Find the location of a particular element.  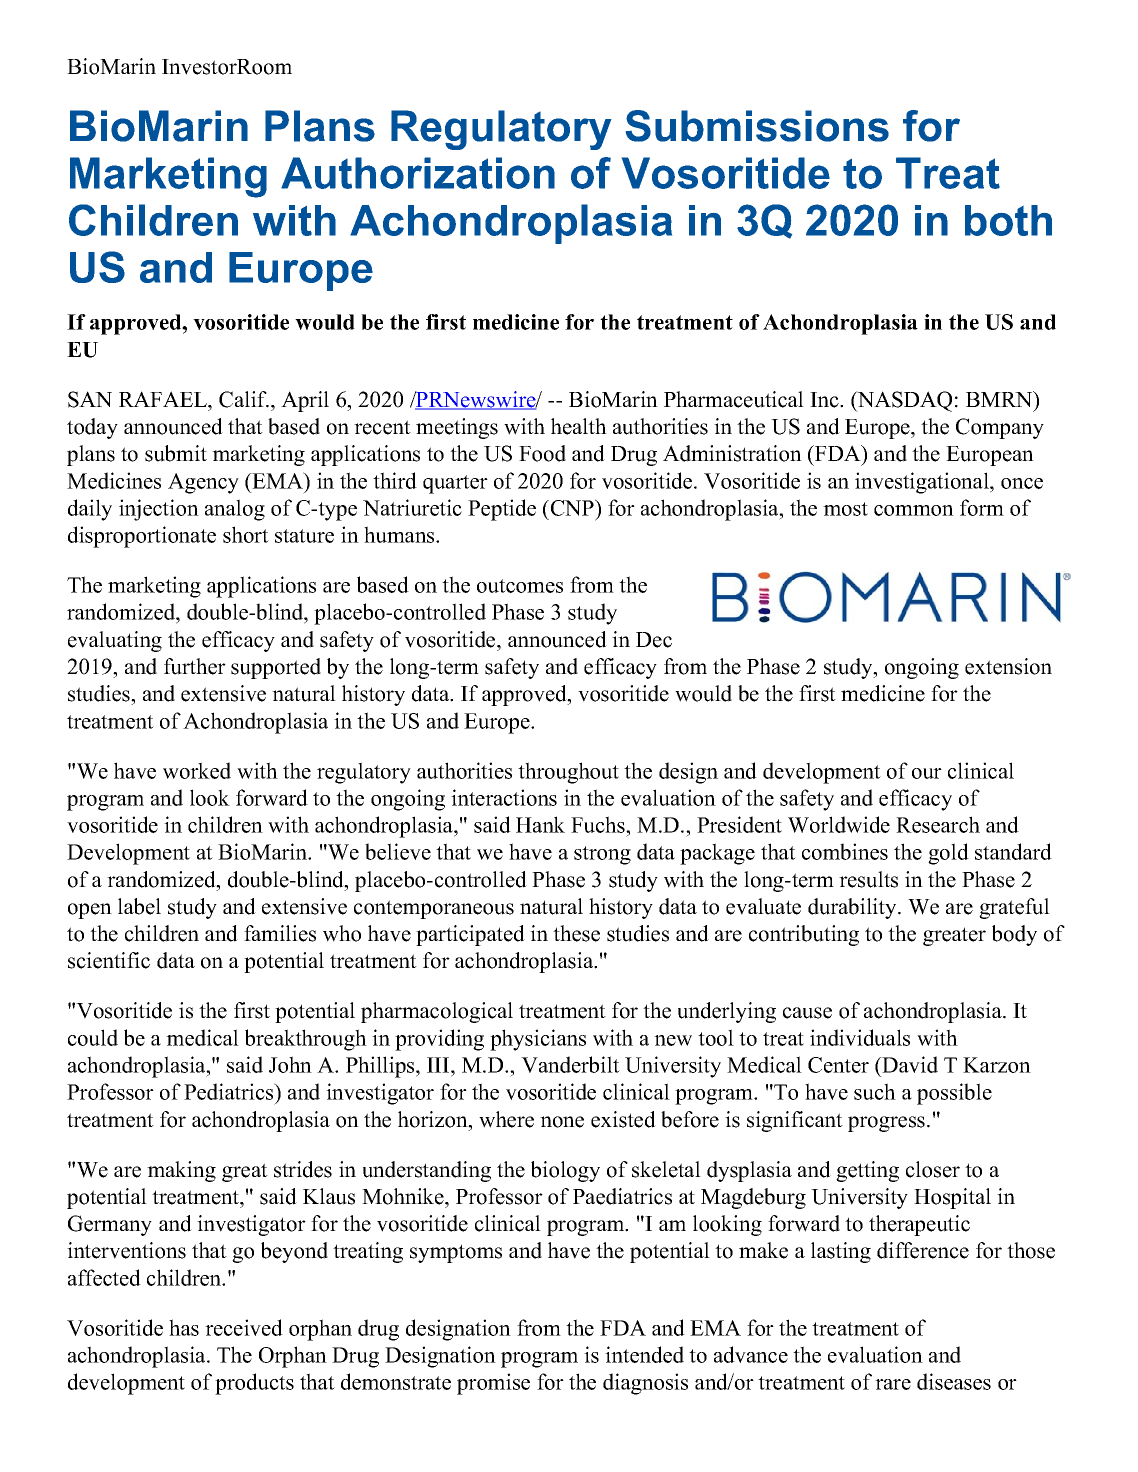

Submissions is located at coordinates (757, 126).
